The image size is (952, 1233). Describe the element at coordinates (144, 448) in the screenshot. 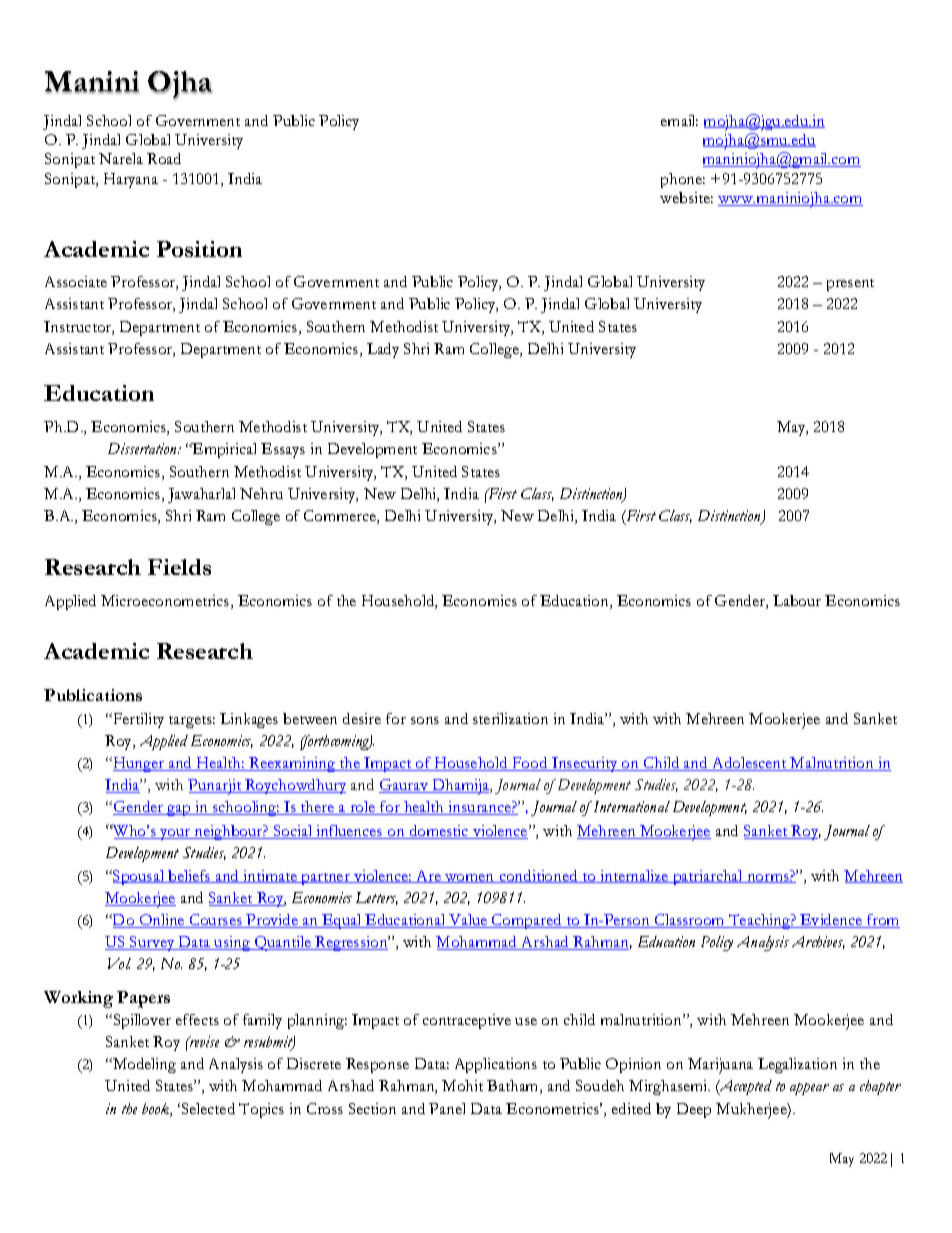

I see `Dissertation` at that location.
